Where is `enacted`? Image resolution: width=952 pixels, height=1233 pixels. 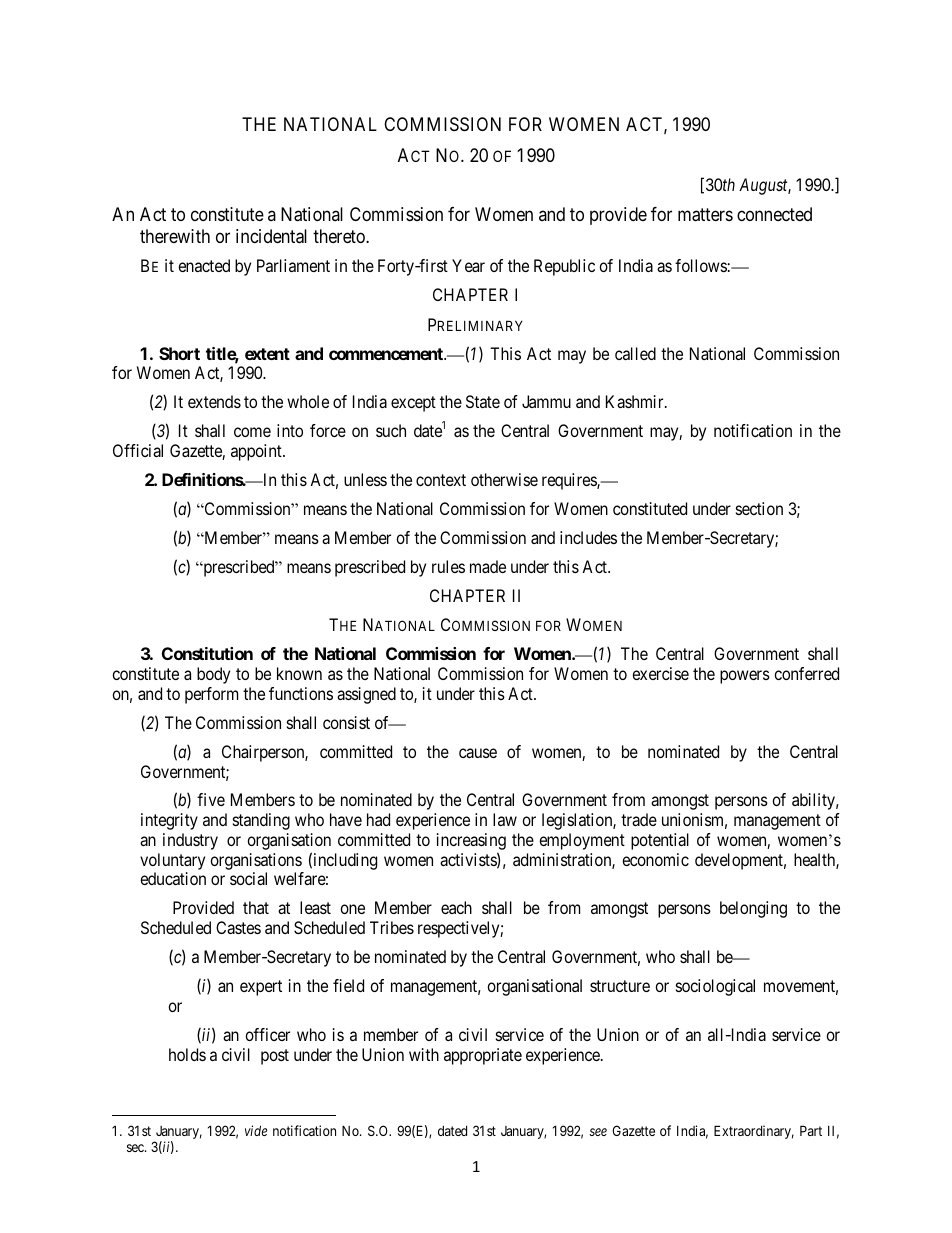 enacted is located at coordinates (204, 265).
